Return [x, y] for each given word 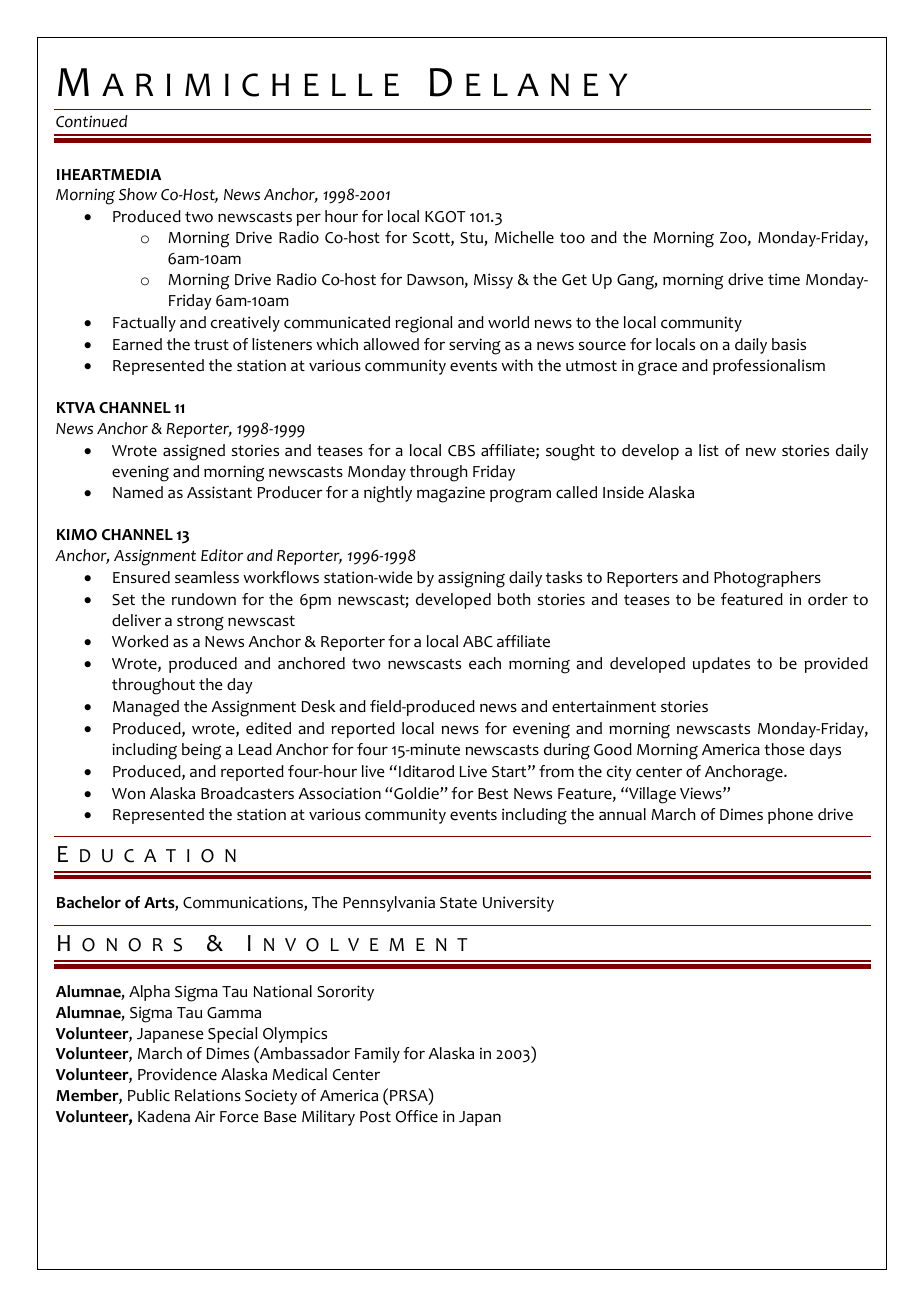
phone [790, 816]
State [458, 903]
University [518, 904]
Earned [137, 344]
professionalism [769, 367]
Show [138, 194]
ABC [478, 642]
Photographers [767, 579]
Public [149, 1095]
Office [417, 1116]
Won [128, 794]
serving [475, 346]
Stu [472, 239]
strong [200, 623]
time [784, 279]
